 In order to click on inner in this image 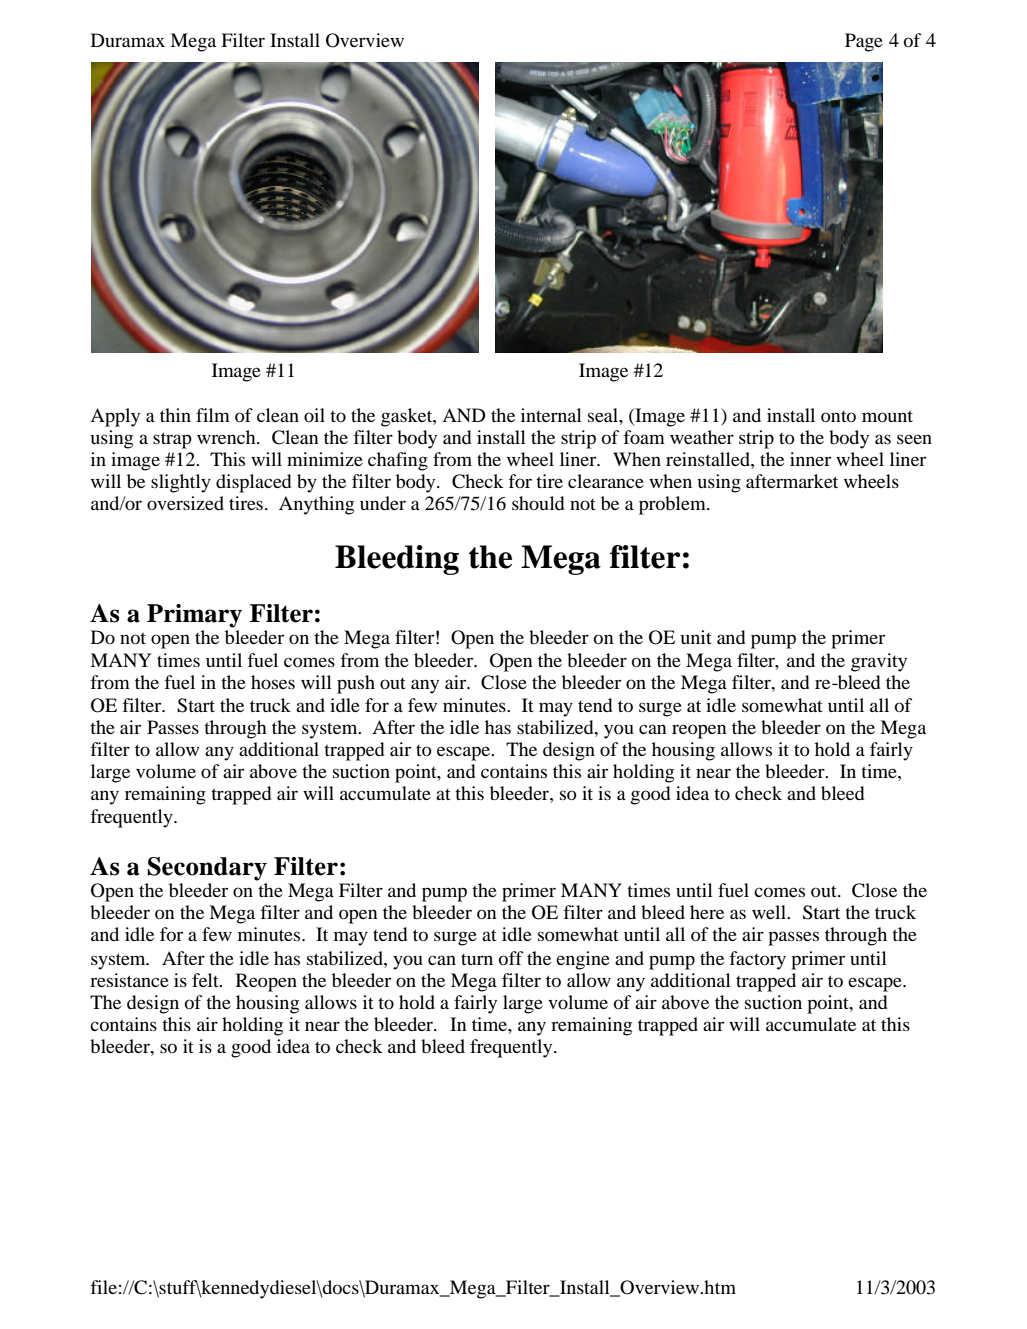, I will do `click(810, 459)`.
